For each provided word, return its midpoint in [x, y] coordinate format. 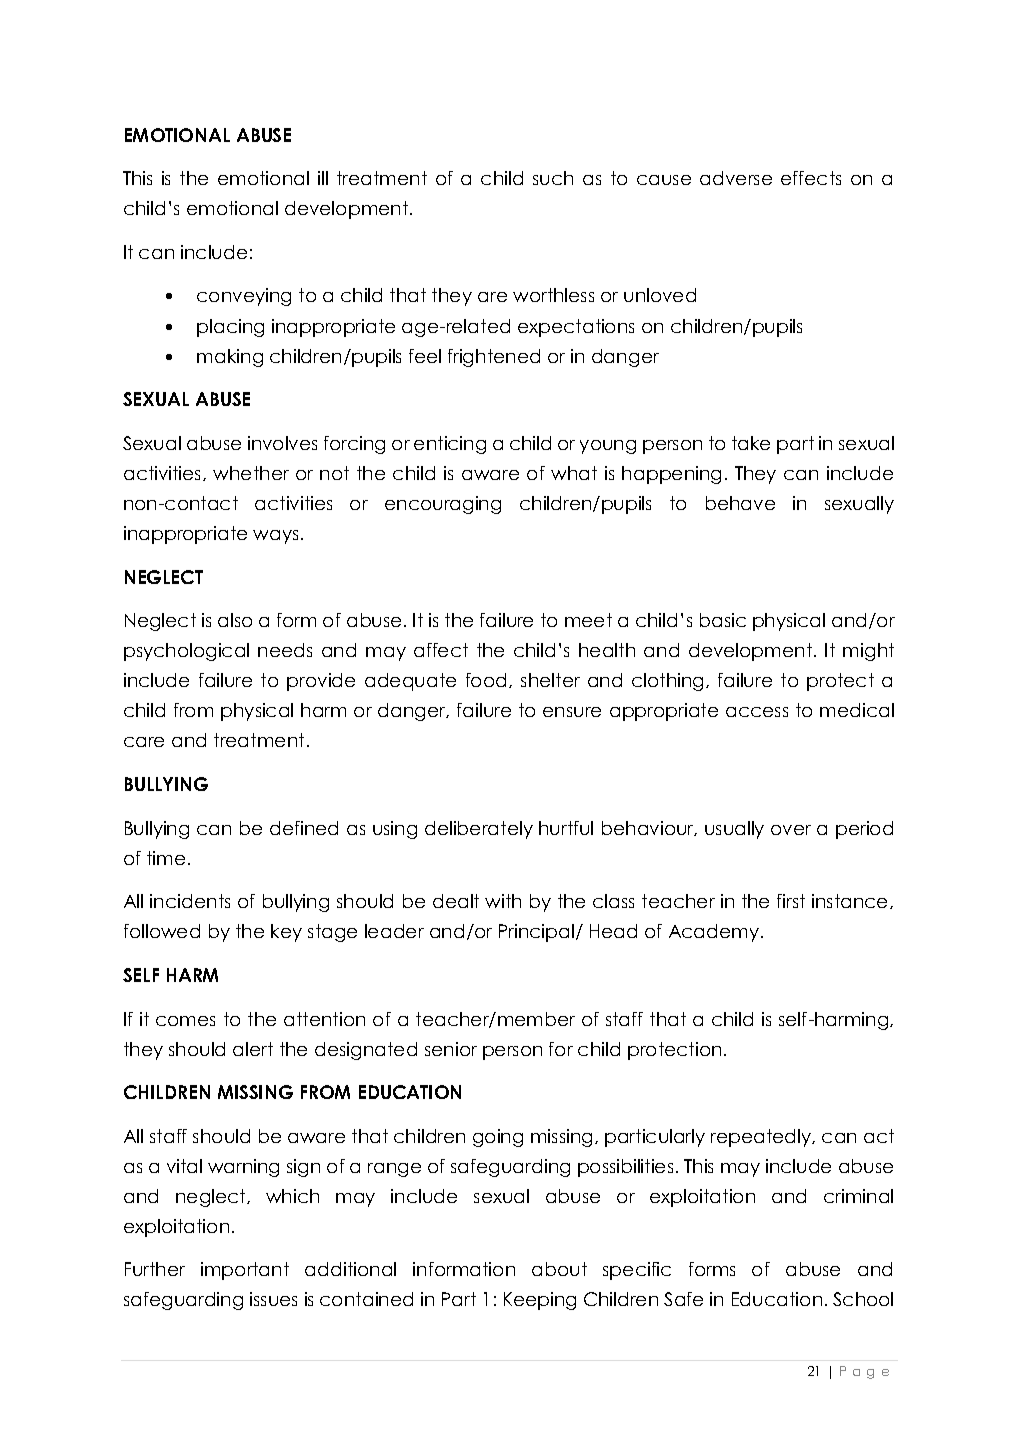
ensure [572, 712]
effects [811, 178]
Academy [715, 933]
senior [451, 1049]
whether [251, 473]
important [245, 1271]
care [144, 742]
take [751, 443]
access [757, 712]
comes [185, 1021]
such [553, 178]
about [559, 1269]
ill [323, 178]
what [574, 473]
